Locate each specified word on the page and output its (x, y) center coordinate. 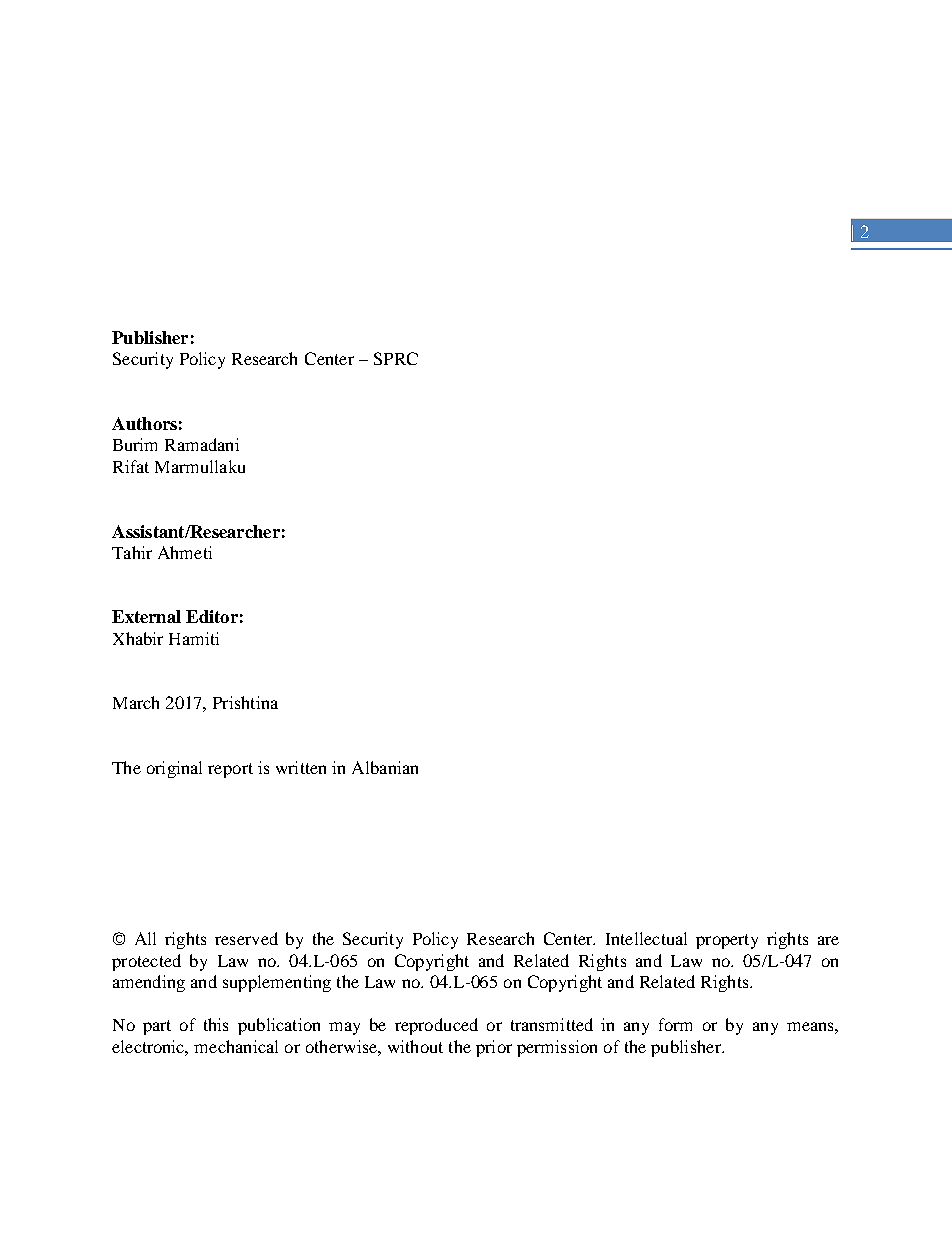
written (301, 767)
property (727, 941)
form (675, 1024)
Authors (144, 423)
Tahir (132, 552)
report (230, 770)
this (216, 1024)
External (146, 616)
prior (494, 1048)
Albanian (385, 767)
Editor (212, 616)
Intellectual (646, 938)
